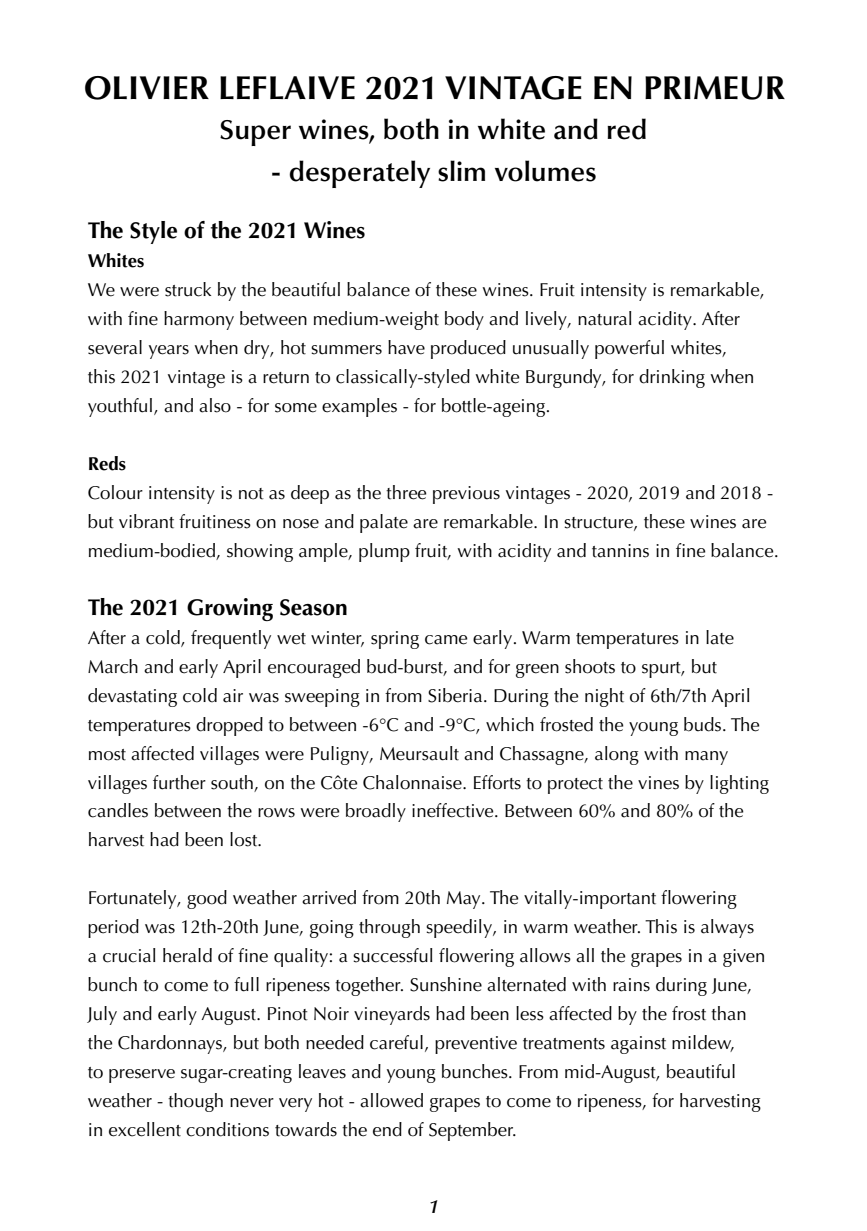 The image size is (867, 1231). What do you see at coordinates (672, 378) in the page?
I see `drinking` at bounding box center [672, 378].
